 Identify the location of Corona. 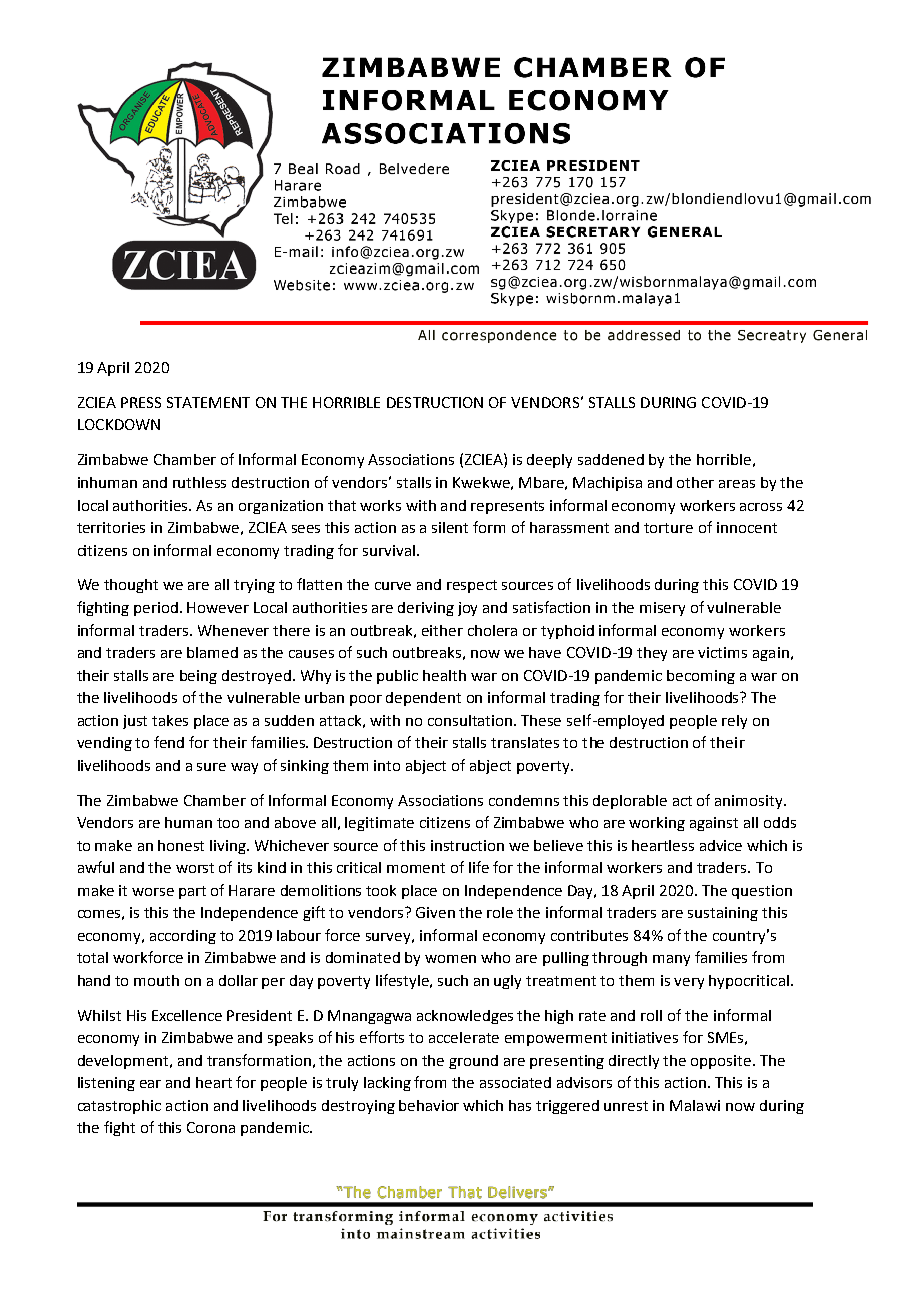
(211, 1127).
